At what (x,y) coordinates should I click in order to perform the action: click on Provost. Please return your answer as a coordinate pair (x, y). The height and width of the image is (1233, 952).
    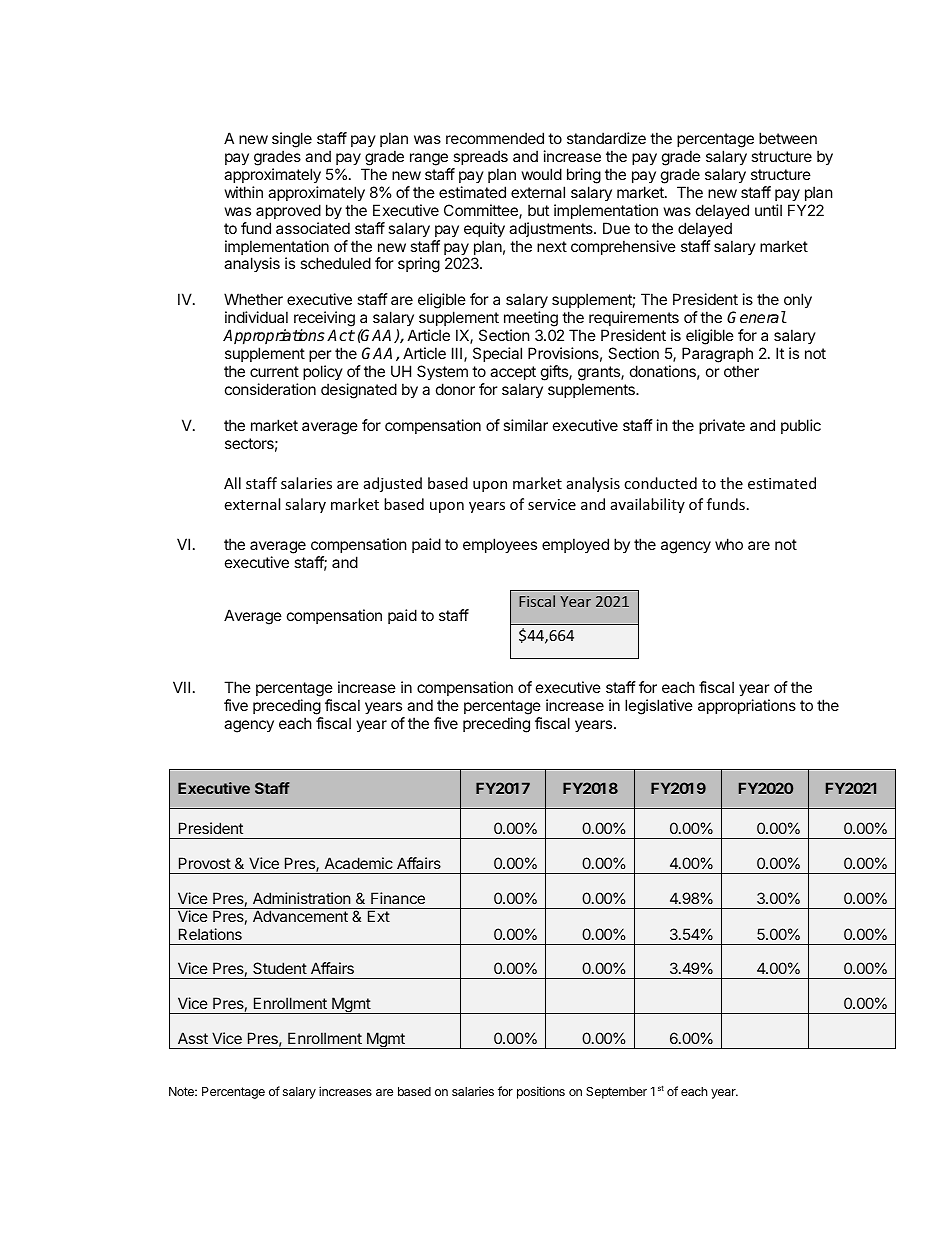
    Looking at the image, I should click on (205, 863).
